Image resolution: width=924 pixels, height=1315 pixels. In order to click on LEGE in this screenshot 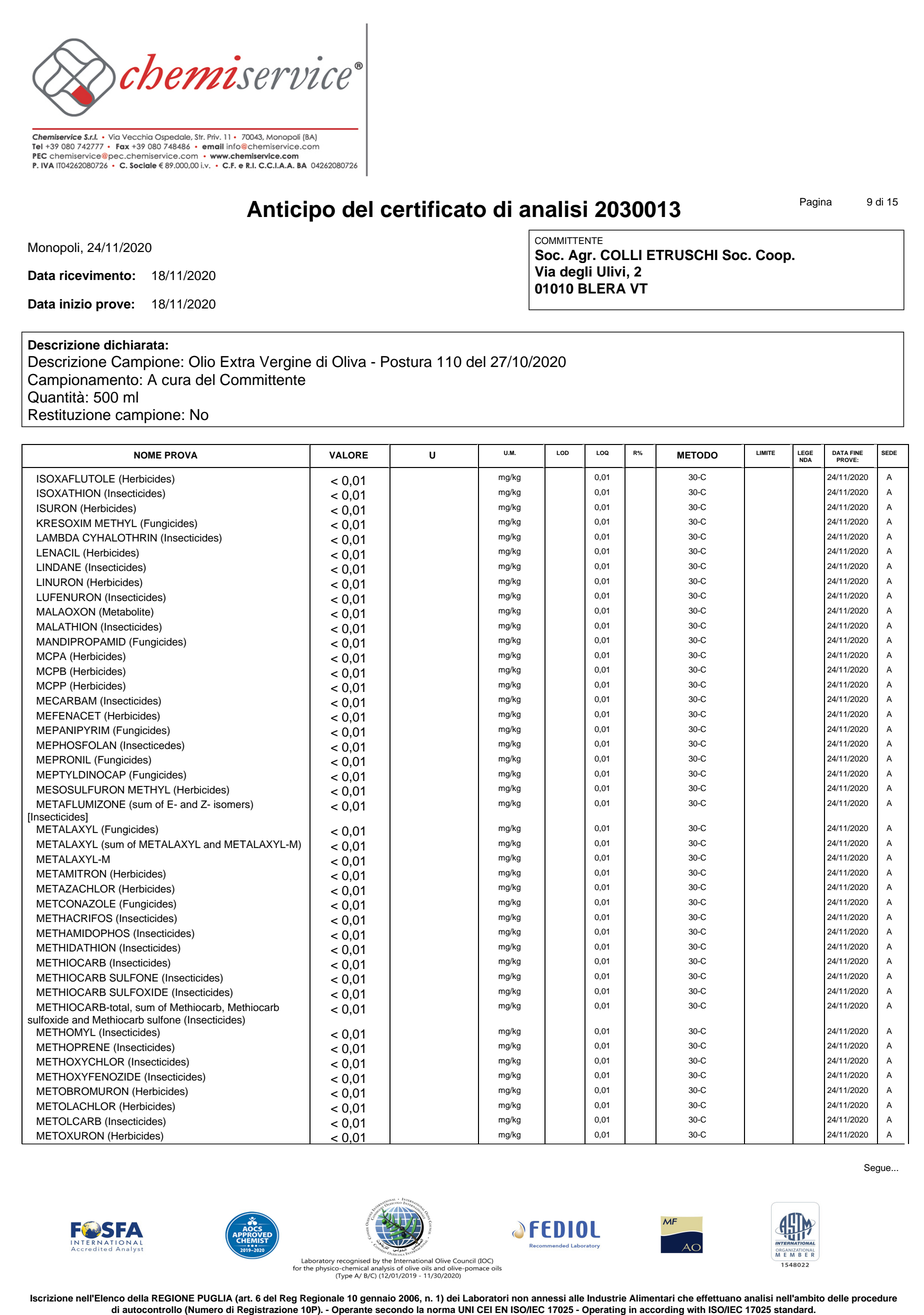, I will do `click(805, 452)`.
